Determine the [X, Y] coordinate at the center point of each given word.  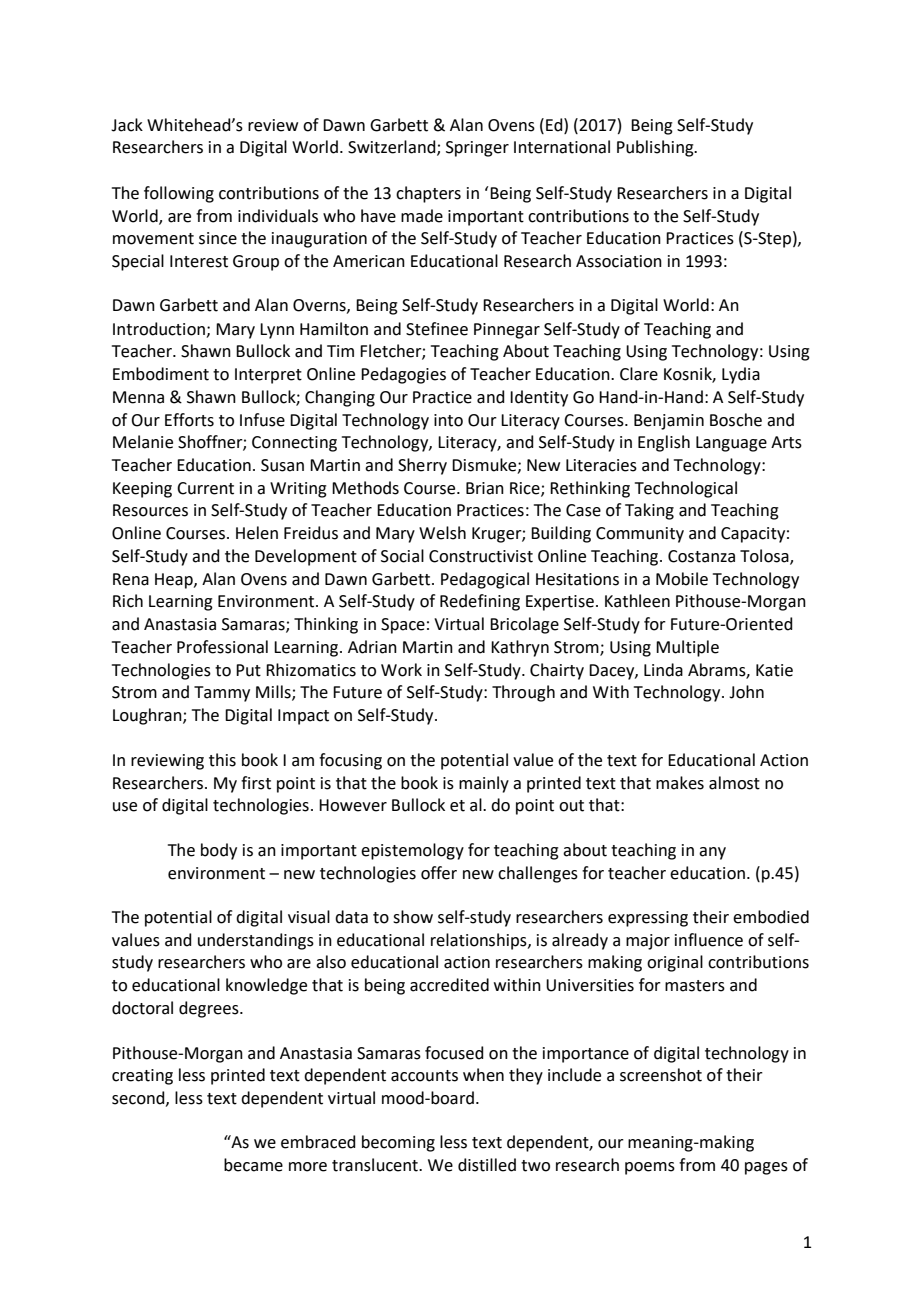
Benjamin [669, 422]
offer [439, 873]
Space [403, 626]
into [448, 420]
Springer [477, 149]
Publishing [656, 148]
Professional [222, 647]
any [712, 853]
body [219, 851]
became [253, 1165]
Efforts [189, 420]
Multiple [687, 648]
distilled [487, 1165]
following [179, 194]
